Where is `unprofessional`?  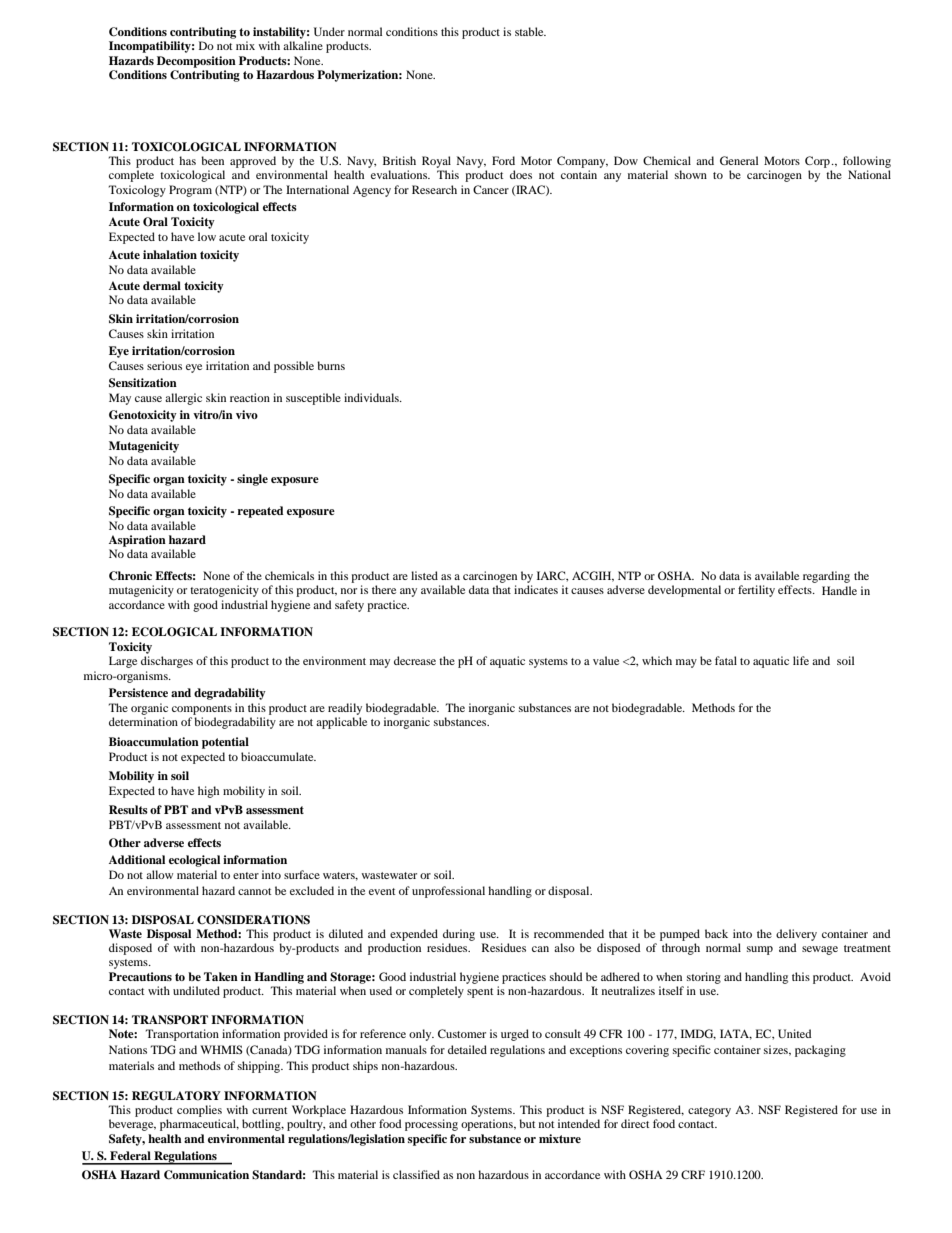
unprofessional is located at coordinates (448, 892).
